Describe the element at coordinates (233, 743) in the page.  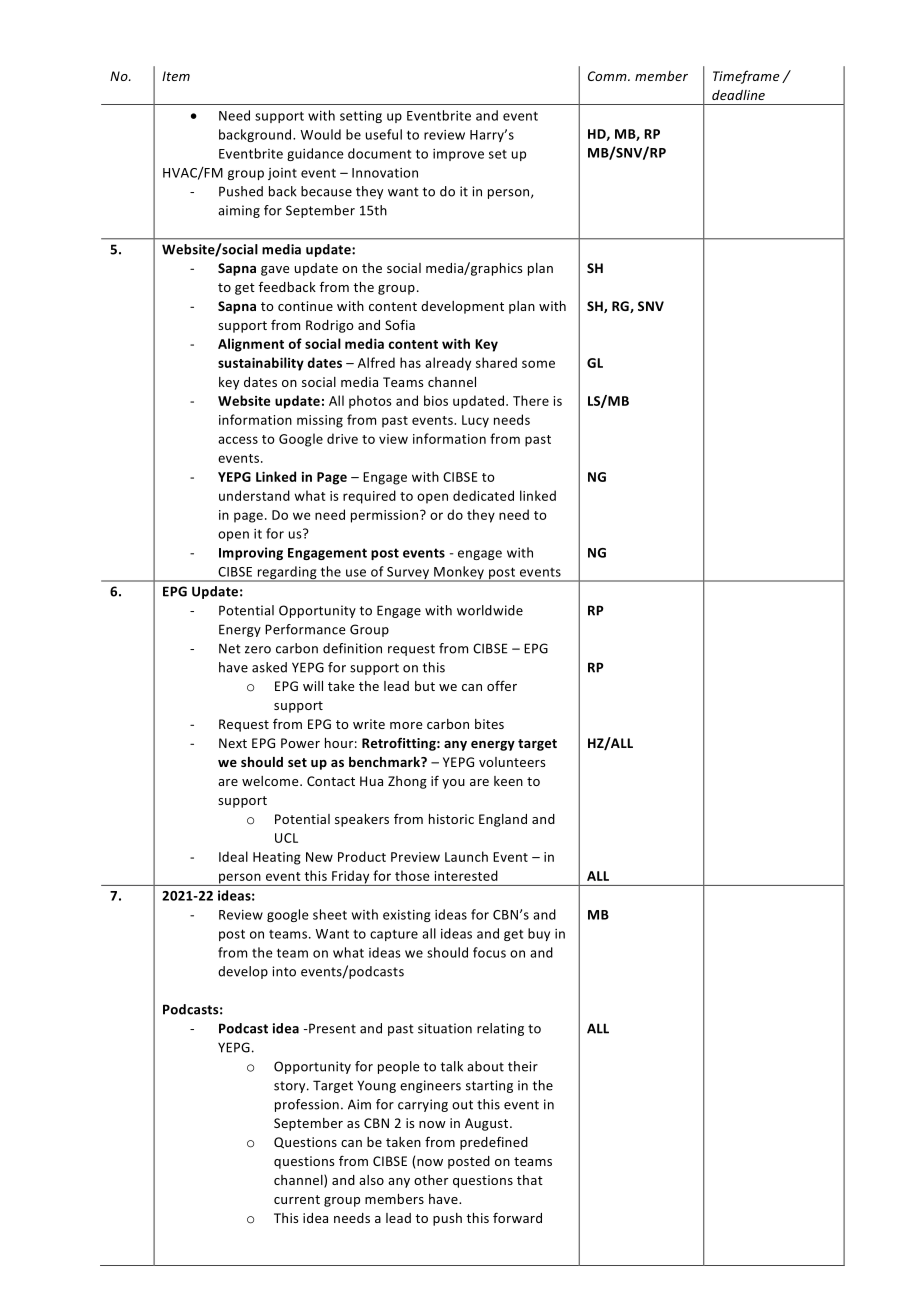
I see `Next` at that location.
